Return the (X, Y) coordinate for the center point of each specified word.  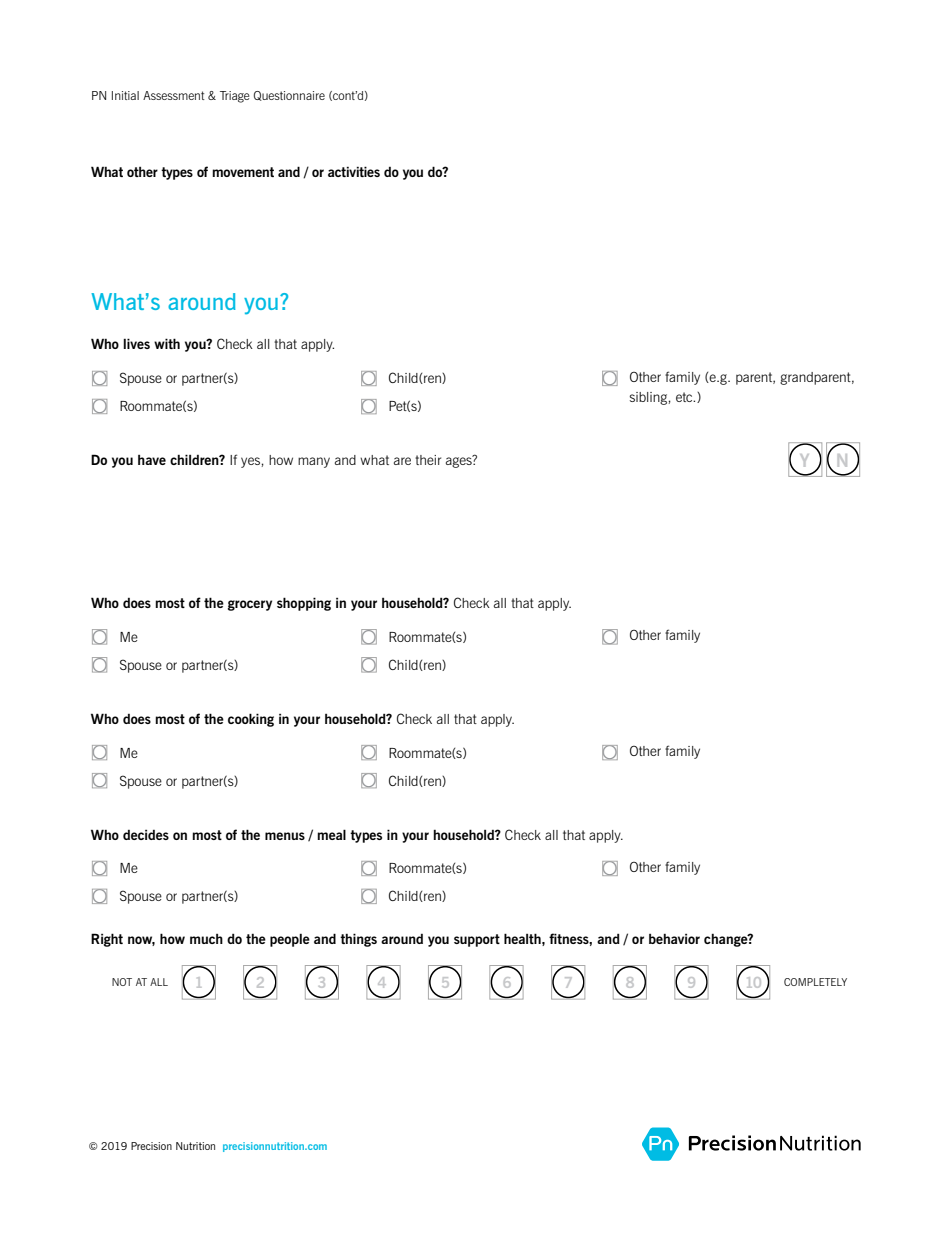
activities (354, 171)
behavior (674, 939)
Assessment (174, 95)
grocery (250, 605)
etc (685, 397)
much (206, 939)
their (428, 460)
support (477, 940)
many (314, 462)
